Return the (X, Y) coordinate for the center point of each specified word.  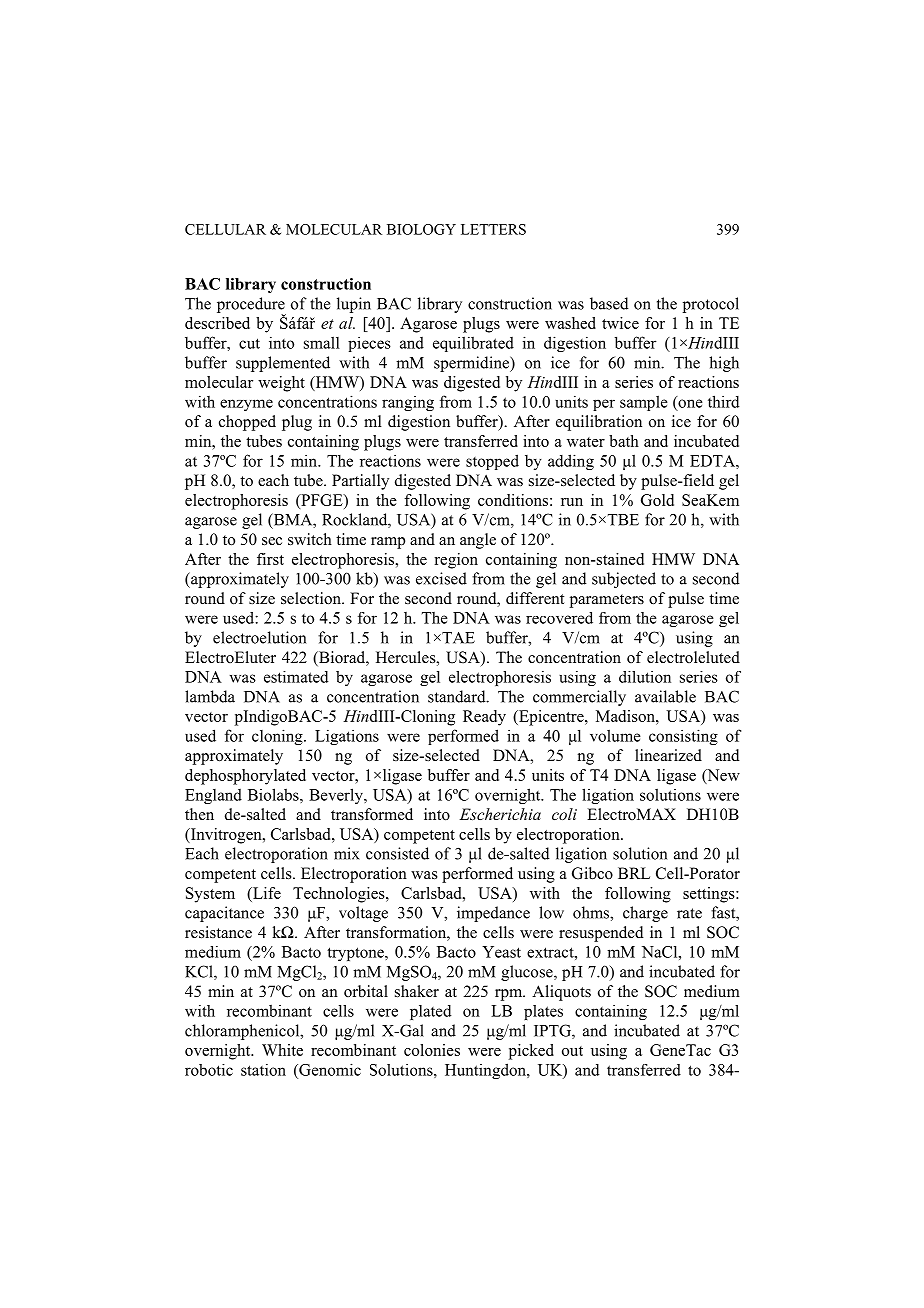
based (609, 303)
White (282, 1050)
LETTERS (493, 229)
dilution (645, 677)
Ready (484, 718)
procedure (251, 306)
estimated (296, 677)
